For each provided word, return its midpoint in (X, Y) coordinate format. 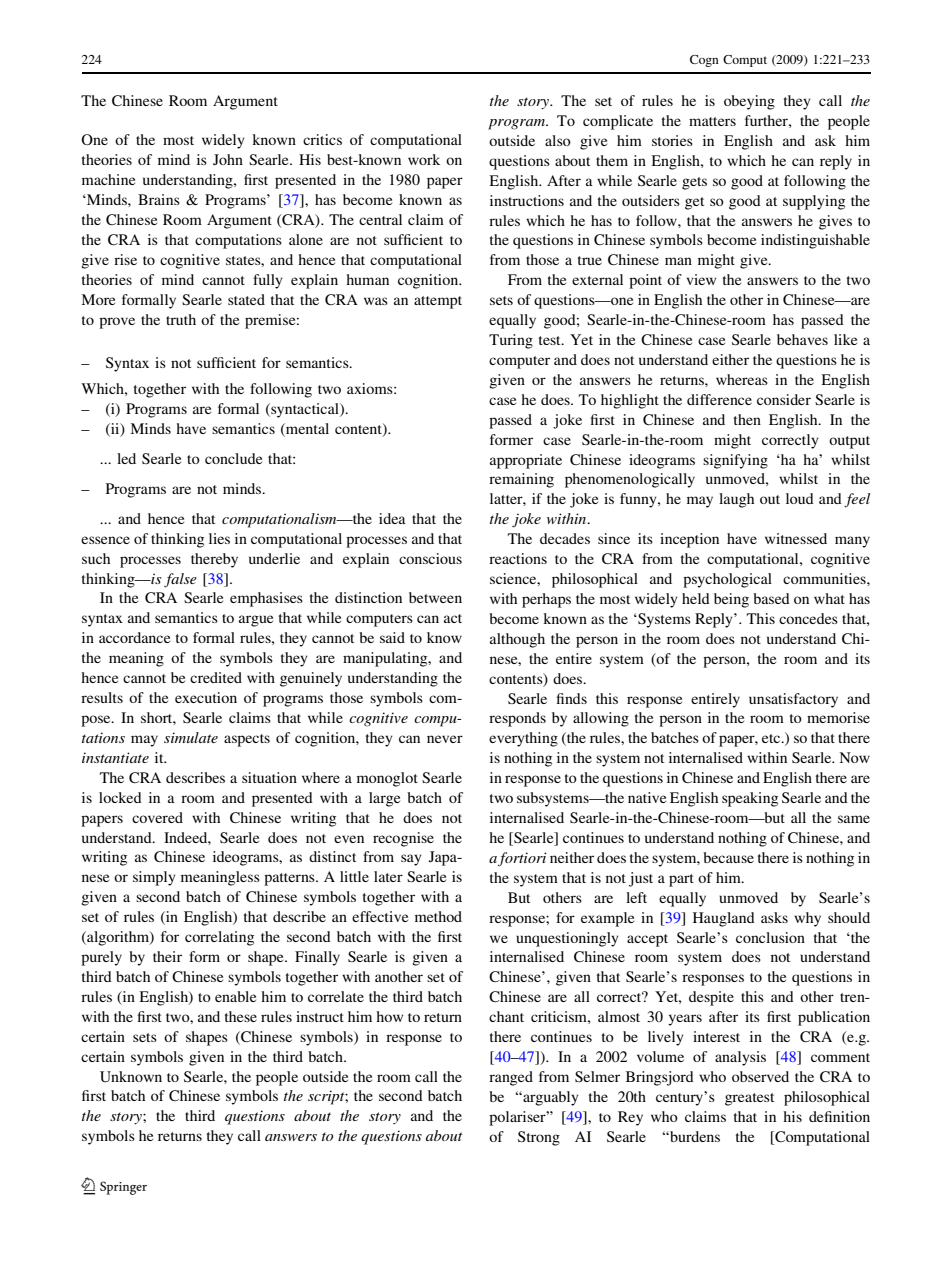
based (771, 598)
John (228, 159)
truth (181, 319)
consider (784, 399)
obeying (749, 102)
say (411, 860)
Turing (511, 341)
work (424, 159)
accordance (134, 637)
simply (154, 878)
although (517, 640)
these (241, 1016)
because (728, 857)
